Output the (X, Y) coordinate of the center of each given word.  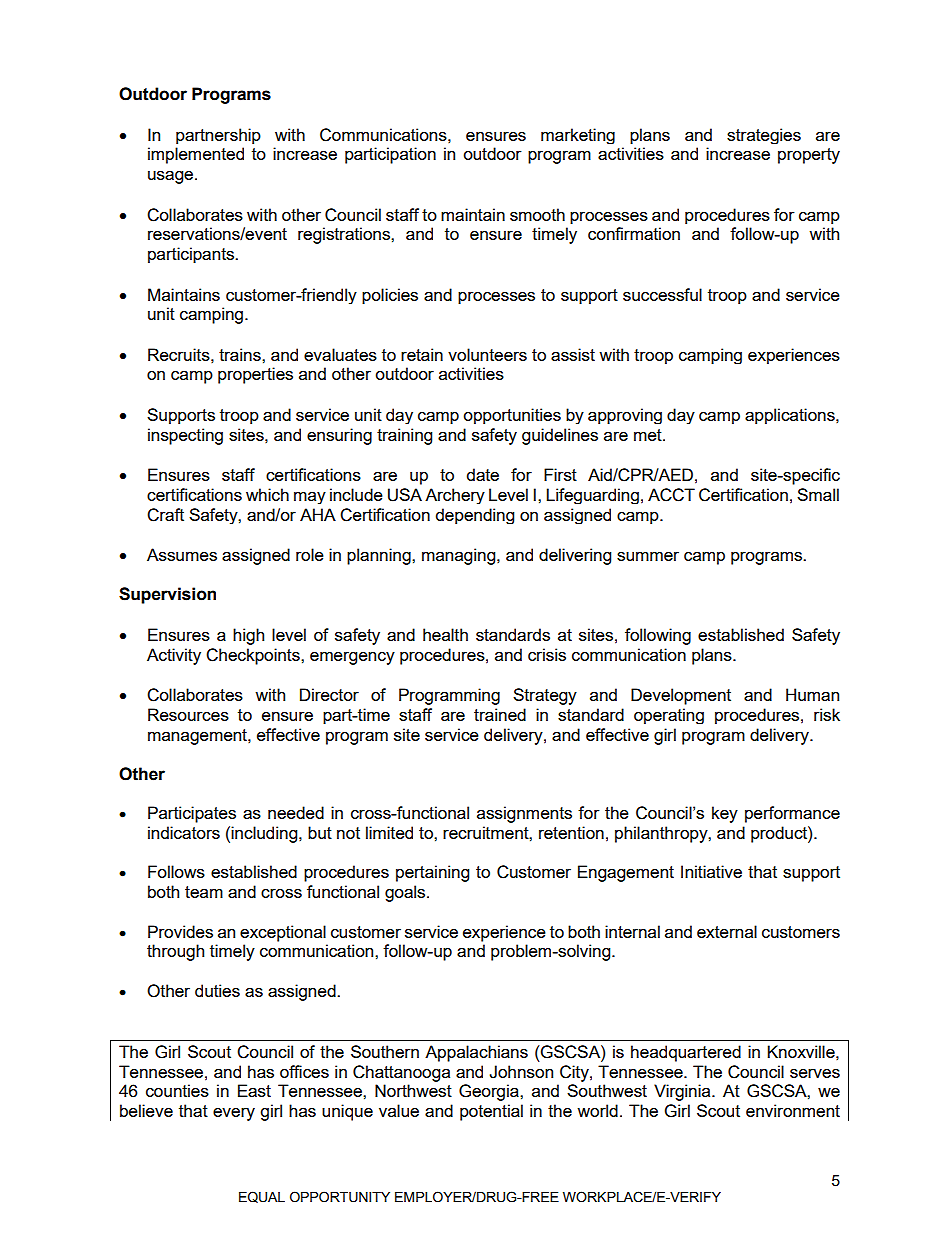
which (267, 494)
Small (818, 494)
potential (491, 1112)
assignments (524, 814)
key (725, 814)
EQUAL (262, 1197)
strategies (764, 136)
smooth (537, 214)
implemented (196, 155)
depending (475, 516)
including (265, 834)
